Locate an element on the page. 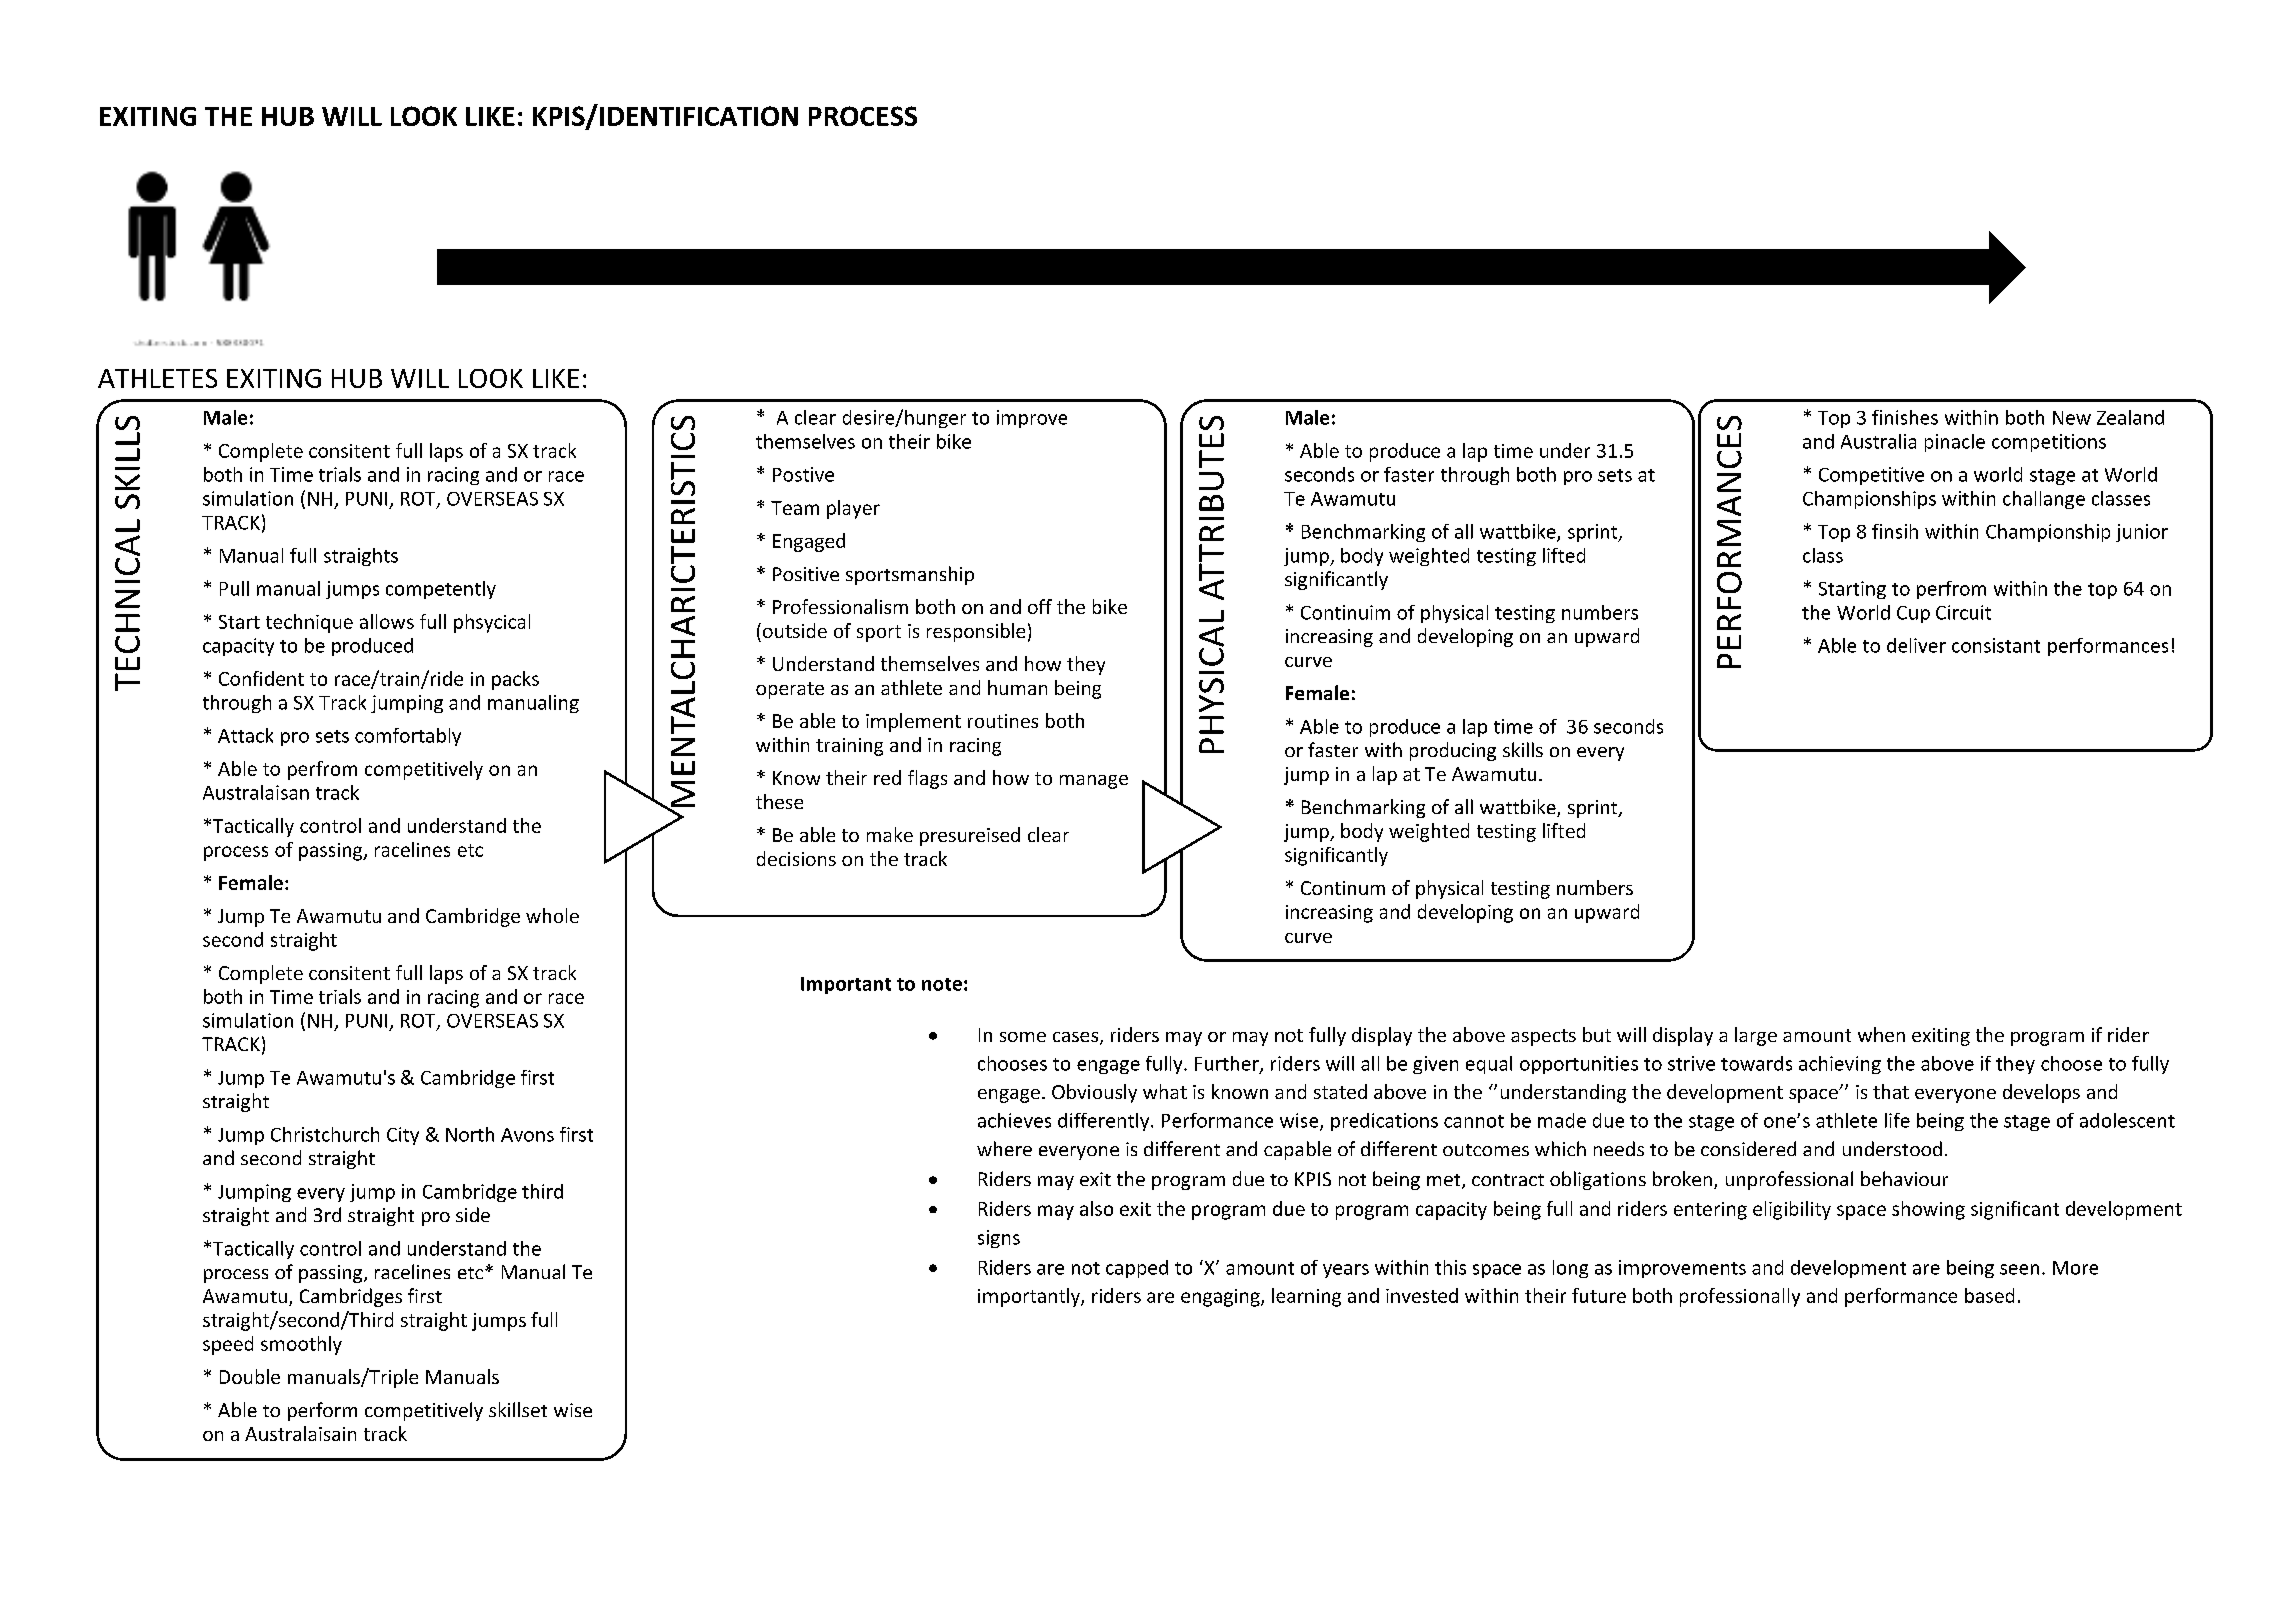 The height and width of the document is (1615, 2284). what is located at coordinates (1165, 1091).
